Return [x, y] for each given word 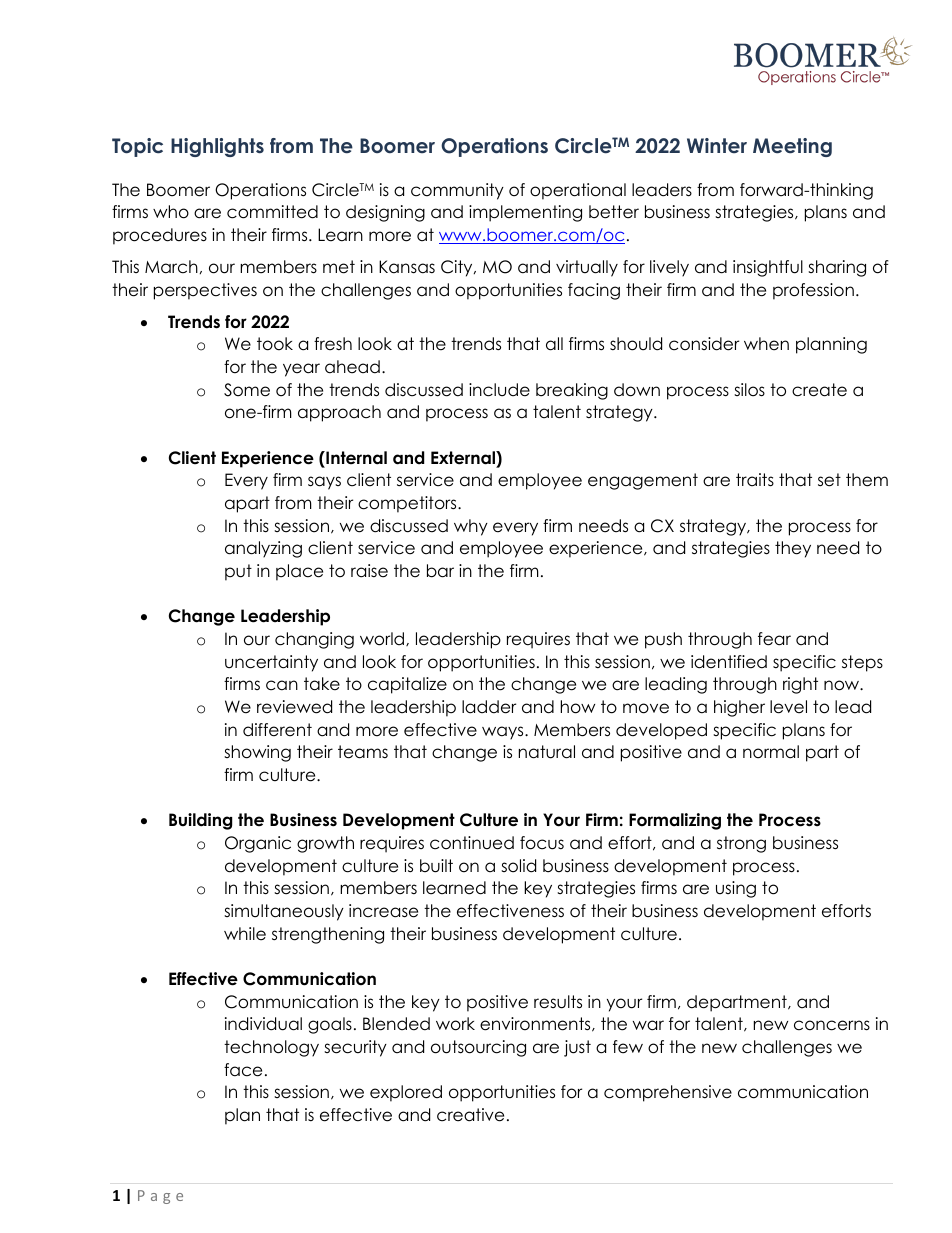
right [800, 685]
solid [518, 866]
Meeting [792, 147]
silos [749, 390]
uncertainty [271, 663]
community [457, 191]
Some [247, 390]
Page [160, 1197]
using [736, 889]
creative [470, 1115]
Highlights [217, 147]
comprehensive [668, 1093]
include [499, 390]
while [245, 934]
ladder [489, 707]
